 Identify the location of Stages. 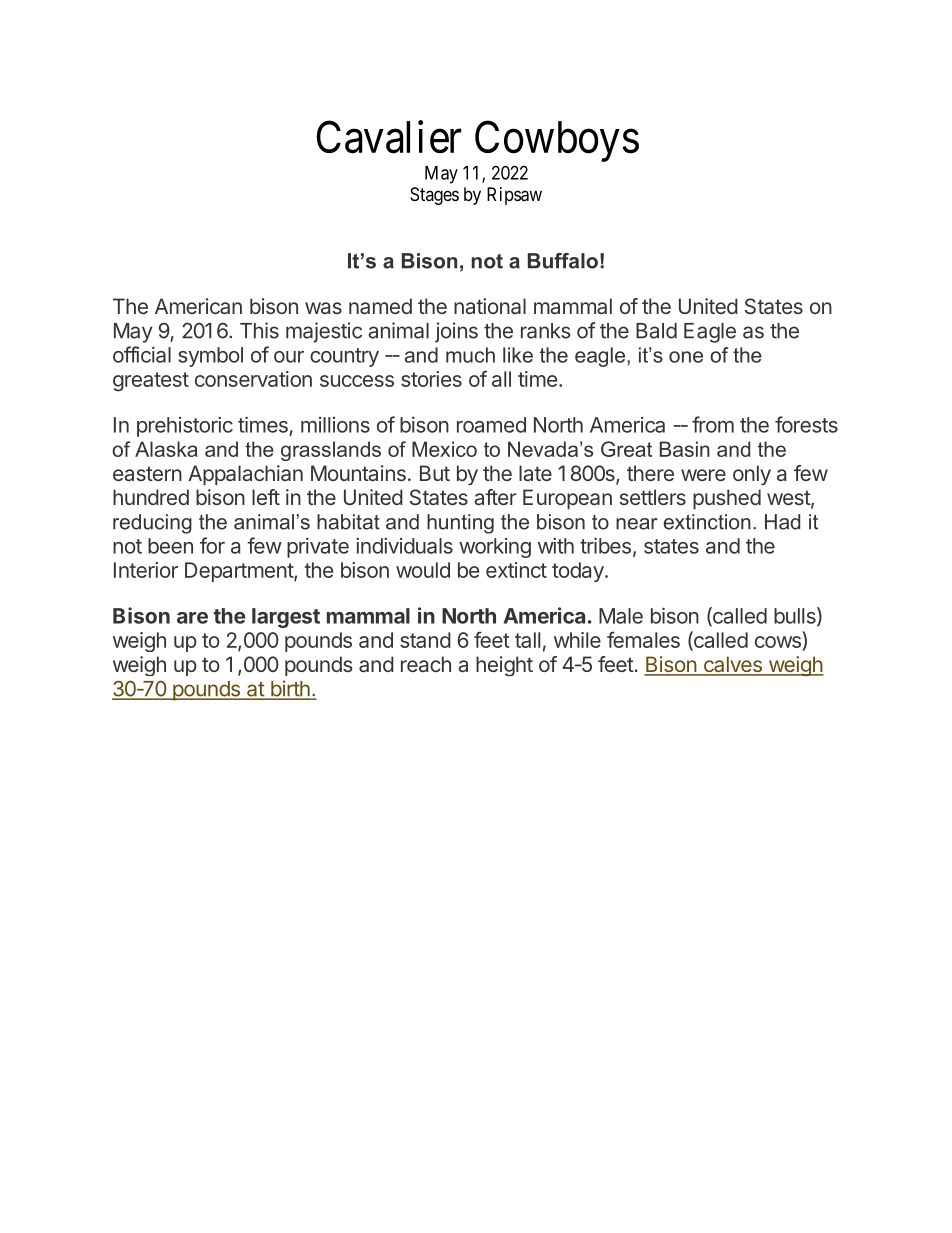
(434, 196).
